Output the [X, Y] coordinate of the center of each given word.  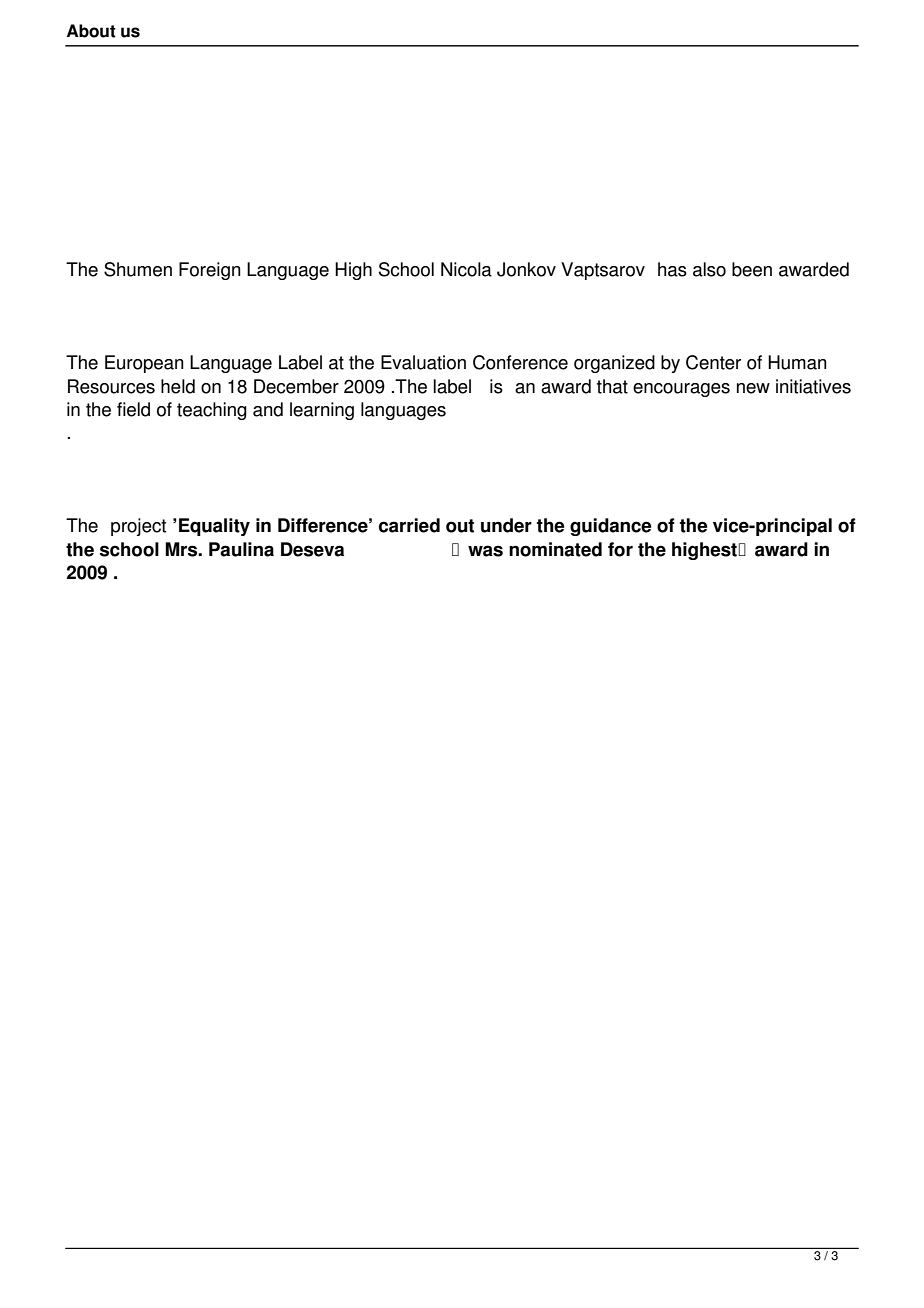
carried [409, 525]
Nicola [466, 269]
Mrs [182, 549]
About [91, 31]
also [709, 269]
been [752, 269]
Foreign [210, 271]
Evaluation [423, 362]
